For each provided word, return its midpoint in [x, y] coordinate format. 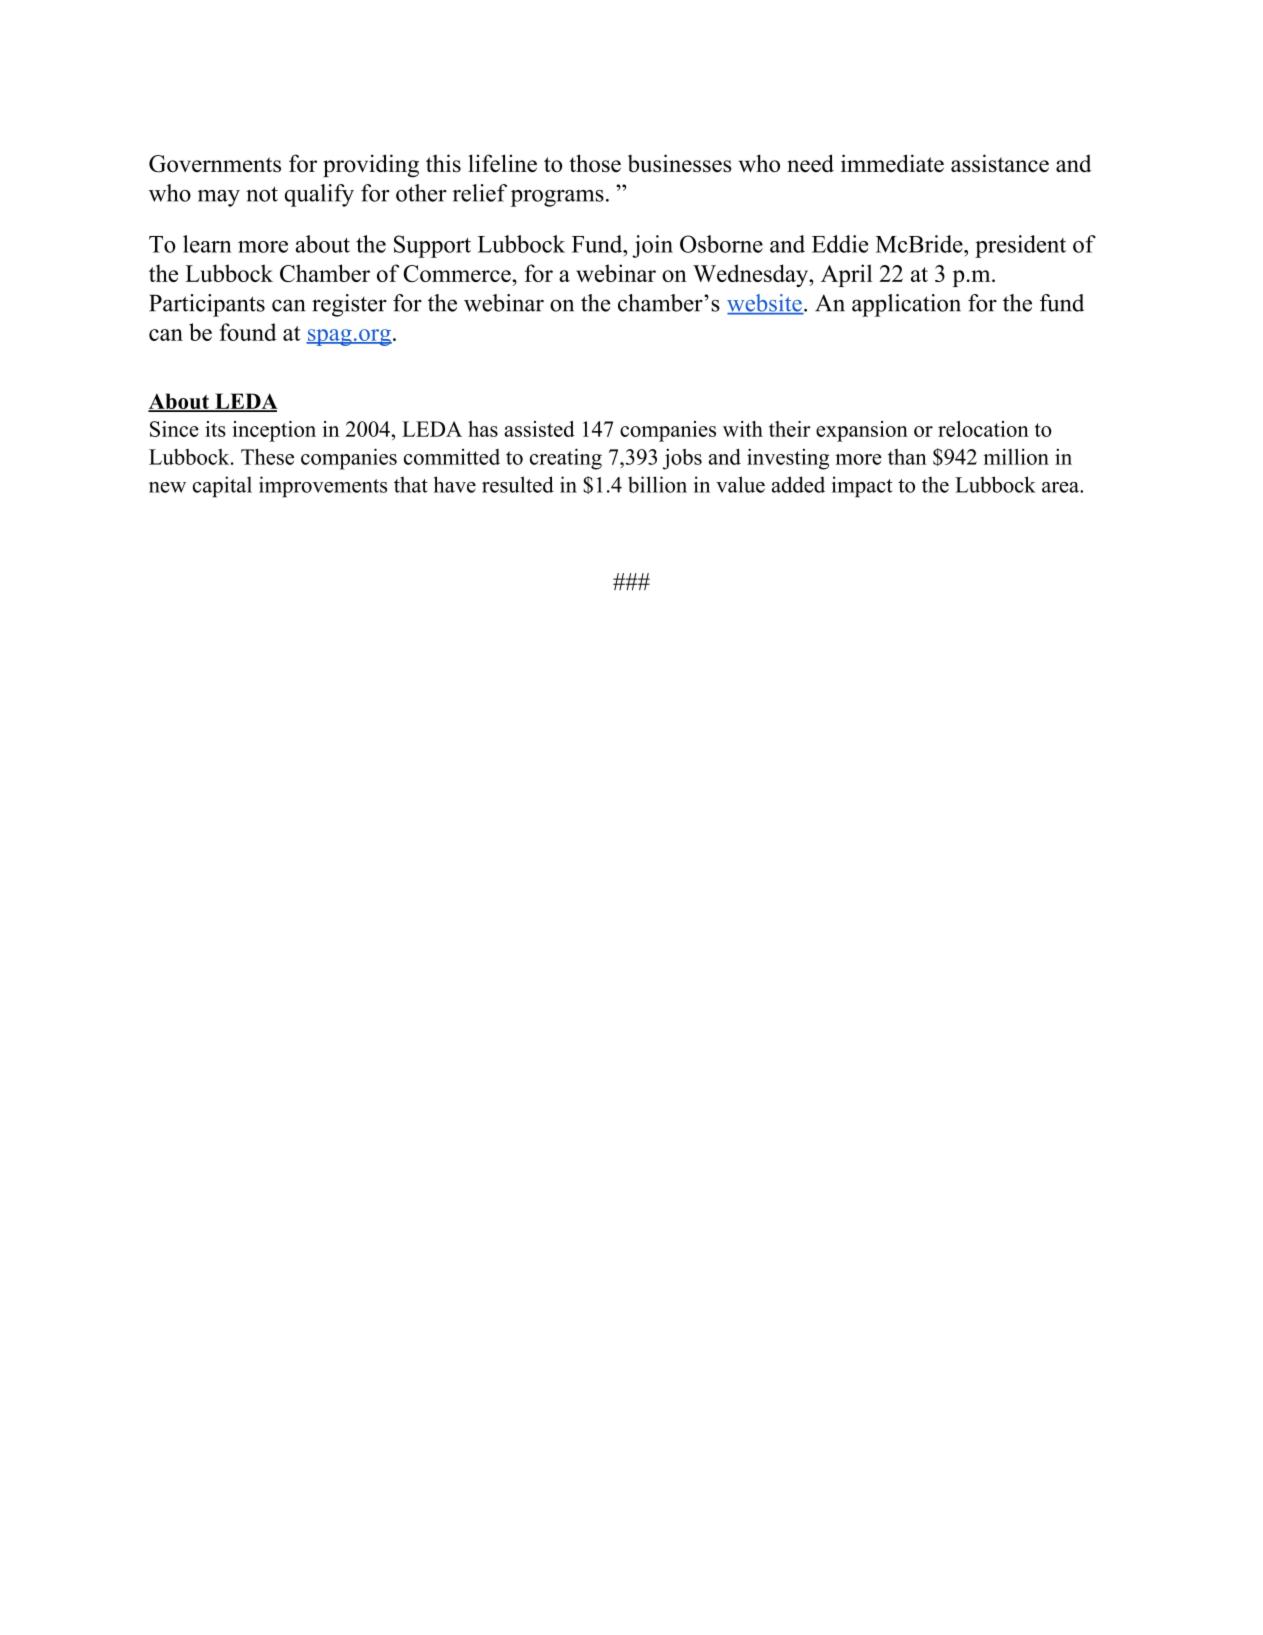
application [906, 305]
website [765, 304]
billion [657, 484]
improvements [323, 487]
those [595, 163]
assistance [1000, 163]
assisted [539, 429]
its [215, 429]
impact [862, 487]
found [248, 332]
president [1020, 246]
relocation [983, 429]
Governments [215, 164]
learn [207, 244]
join [652, 246]
